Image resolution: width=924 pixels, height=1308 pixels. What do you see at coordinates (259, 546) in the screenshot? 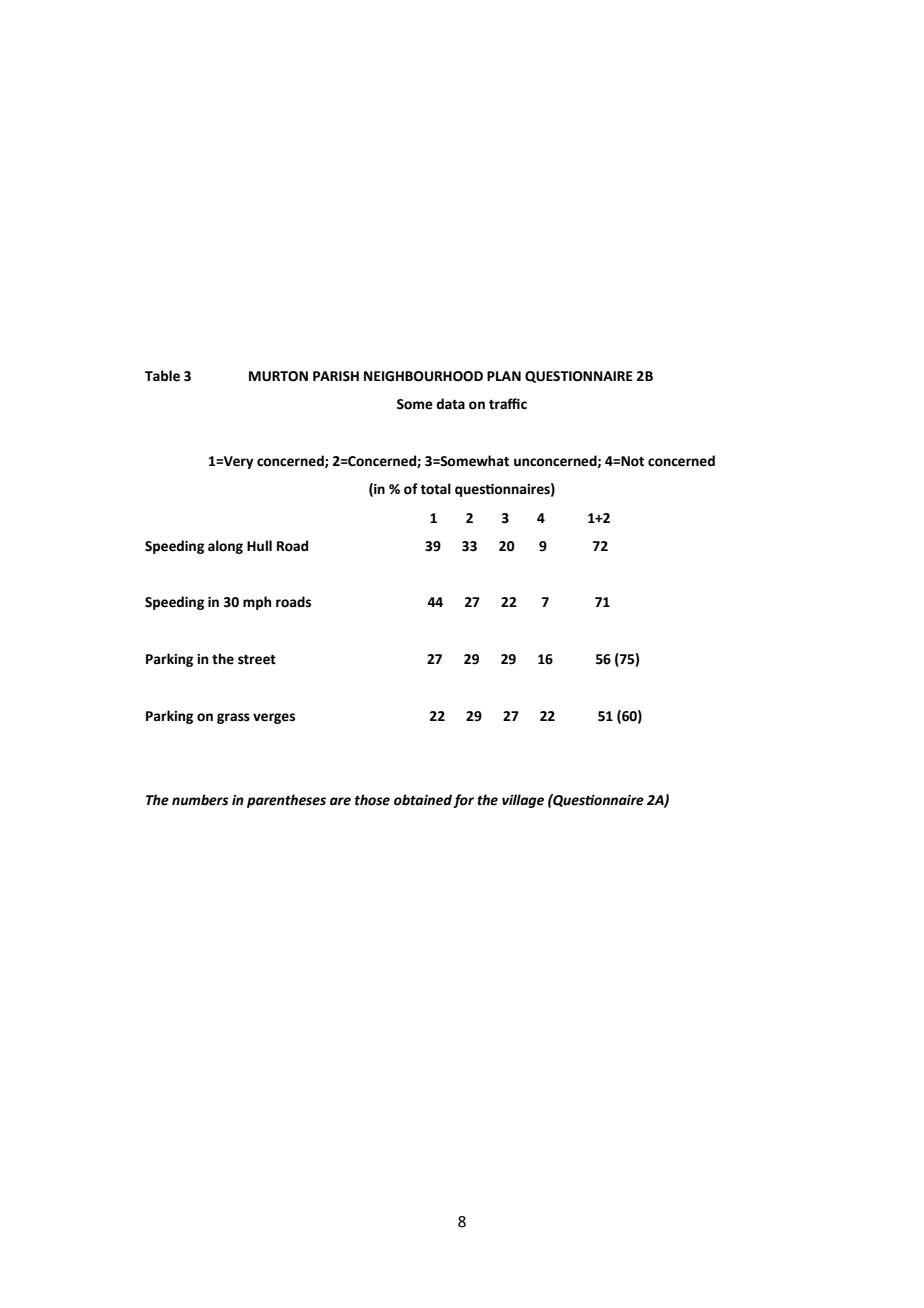
I see `Hull` at bounding box center [259, 546].
